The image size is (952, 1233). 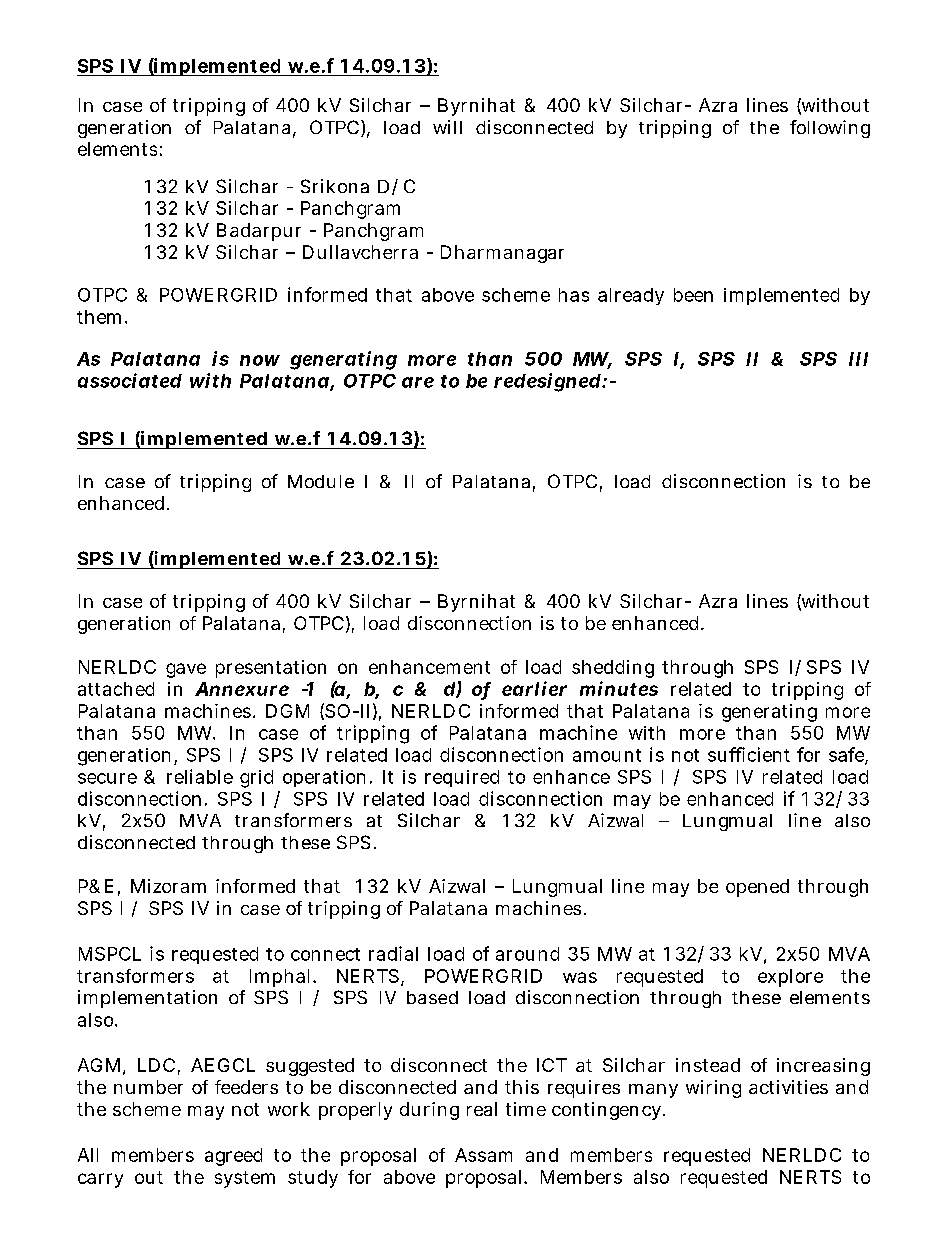 I want to click on are, so click(x=418, y=382).
